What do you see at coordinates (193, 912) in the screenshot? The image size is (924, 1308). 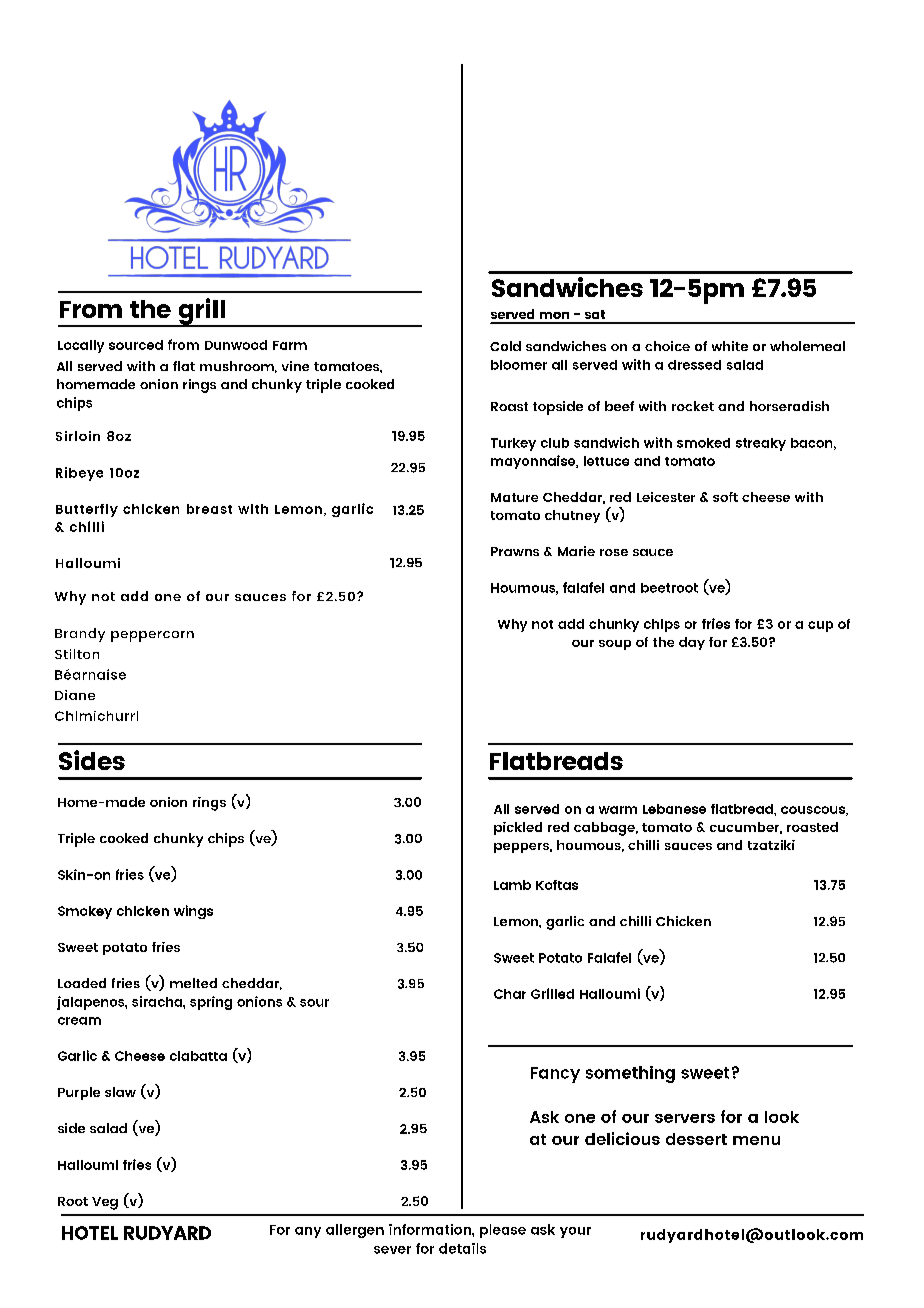 I see `wings` at bounding box center [193, 912].
